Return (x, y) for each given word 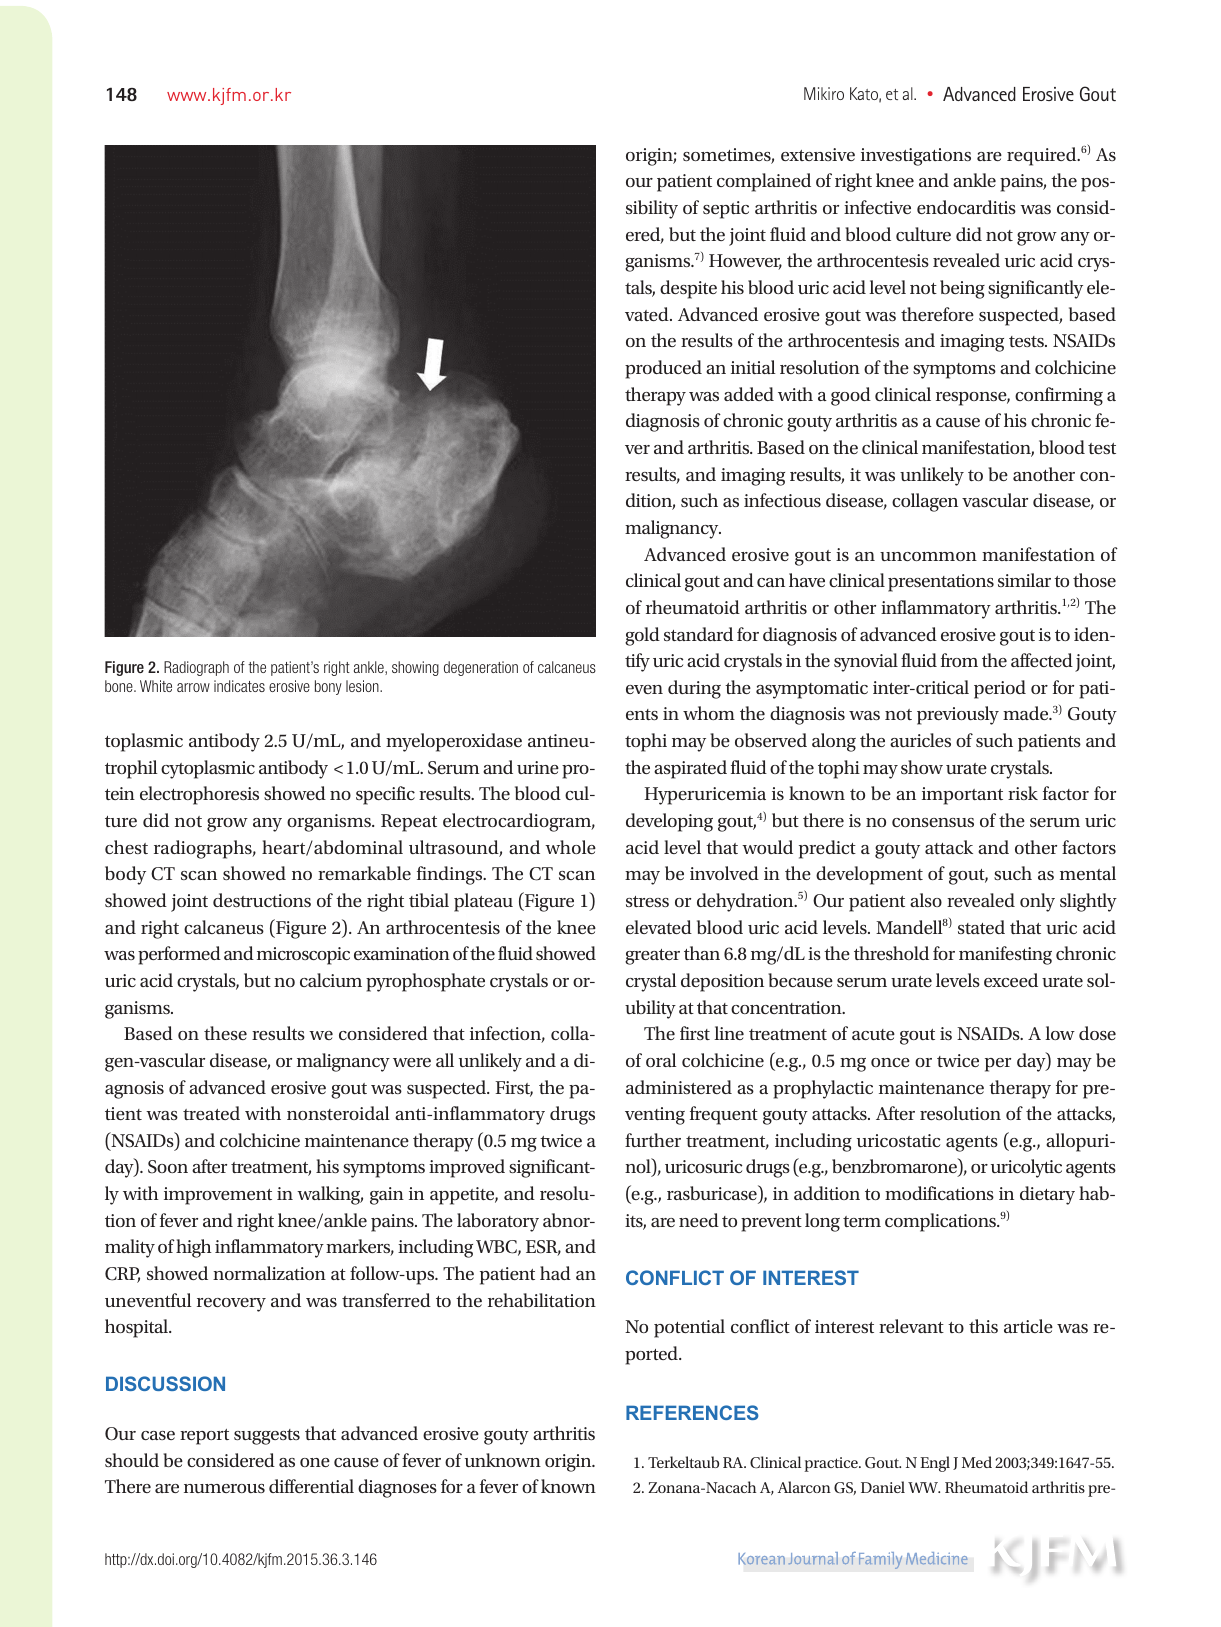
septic (726, 210)
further (653, 1140)
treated (211, 1113)
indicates (239, 686)
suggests (267, 1437)
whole (570, 847)
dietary (1047, 1195)
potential (689, 1328)
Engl (935, 1464)
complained (764, 182)
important (962, 796)
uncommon (928, 556)
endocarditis (966, 207)
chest (126, 847)
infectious (782, 500)
